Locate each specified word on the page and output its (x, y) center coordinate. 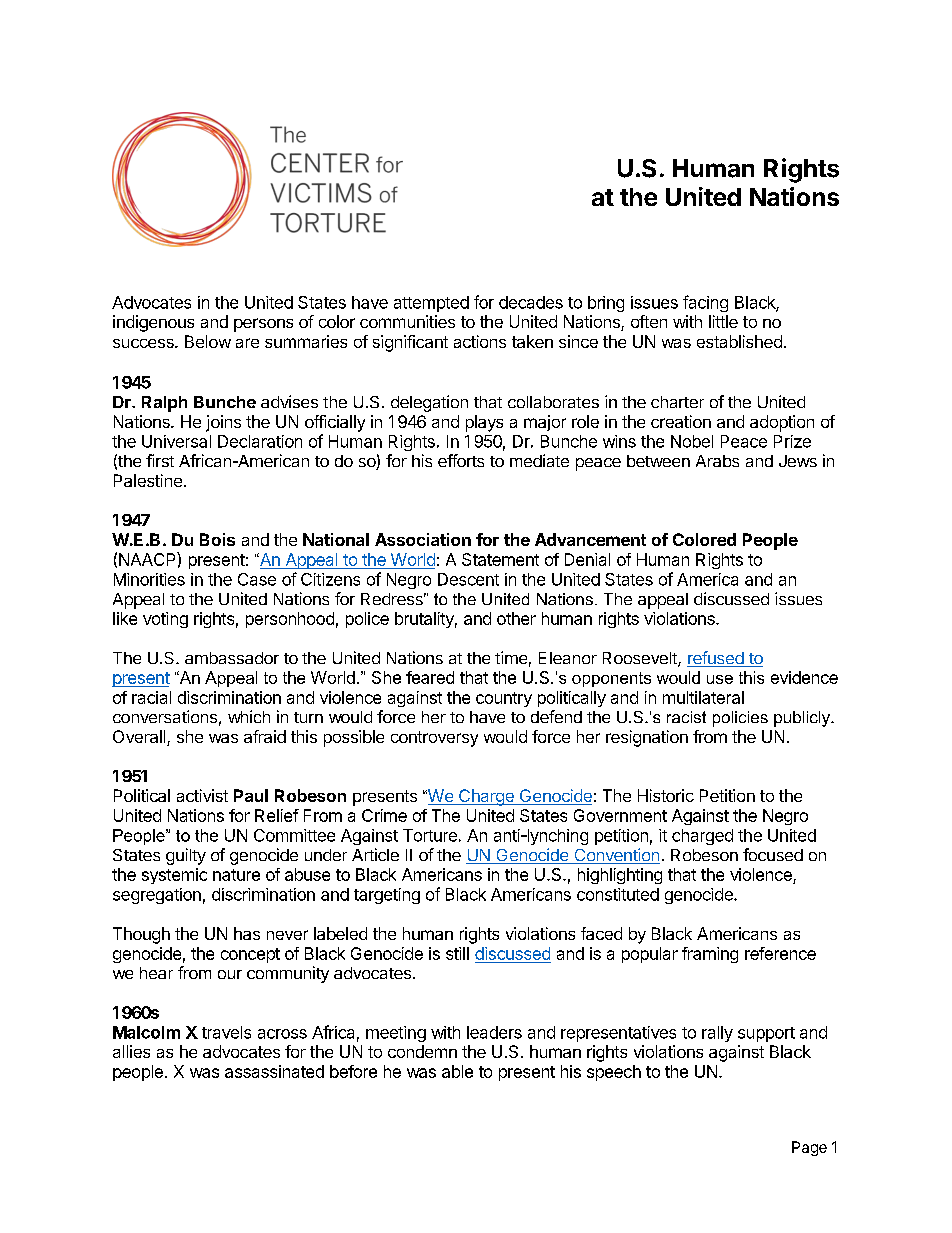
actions (480, 341)
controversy (434, 739)
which (249, 716)
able (457, 1071)
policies (740, 719)
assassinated (274, 1071)
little (723, 321)
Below (208, 341)
